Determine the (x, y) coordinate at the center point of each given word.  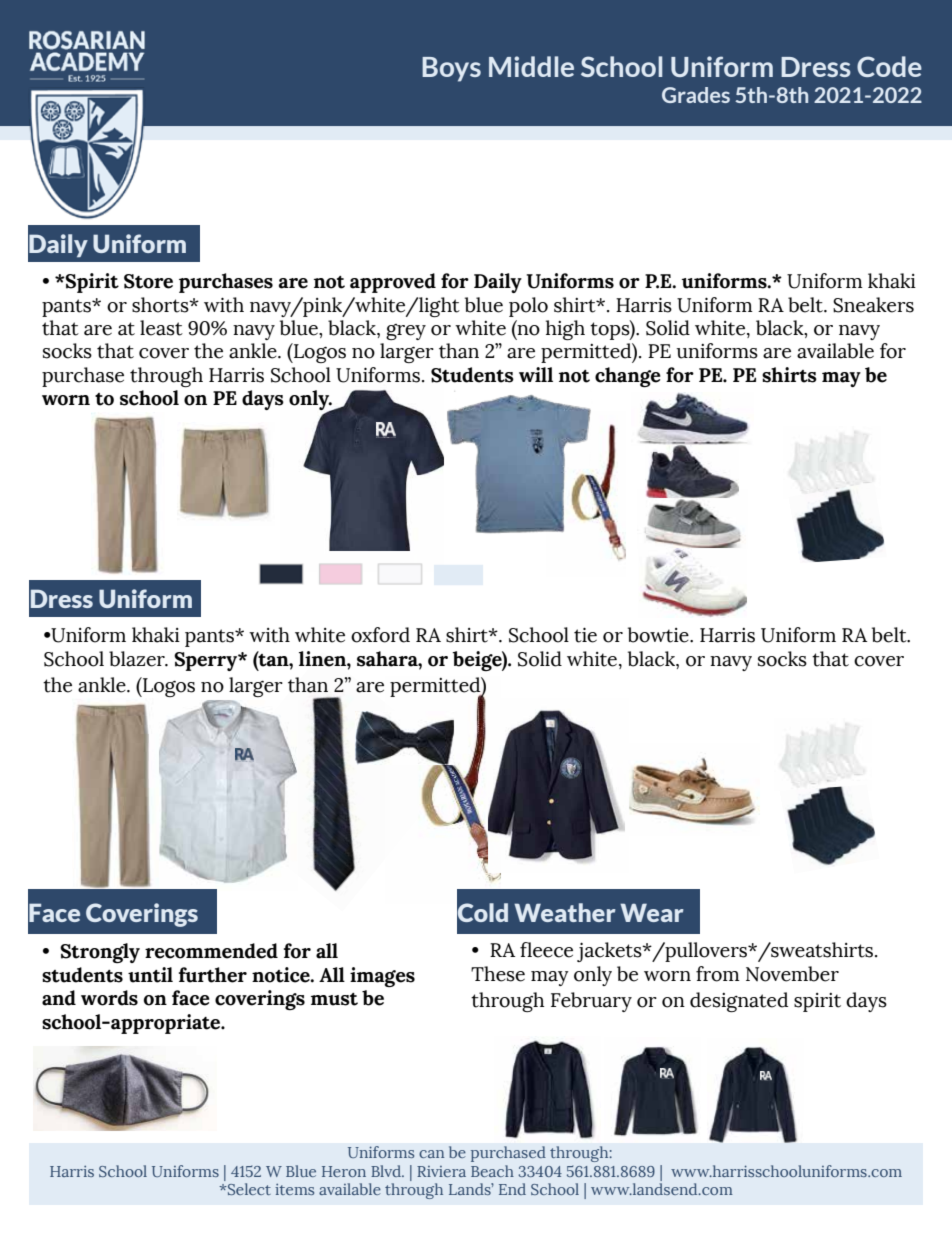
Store (148, 281)
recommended (211, 951)
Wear (652, 912)
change (628, 377)
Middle (531, 66)
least (161, 328)
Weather (565, 912)
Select (248, 1189)
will (536, 374)
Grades (696, 95)
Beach (492, 1171)
